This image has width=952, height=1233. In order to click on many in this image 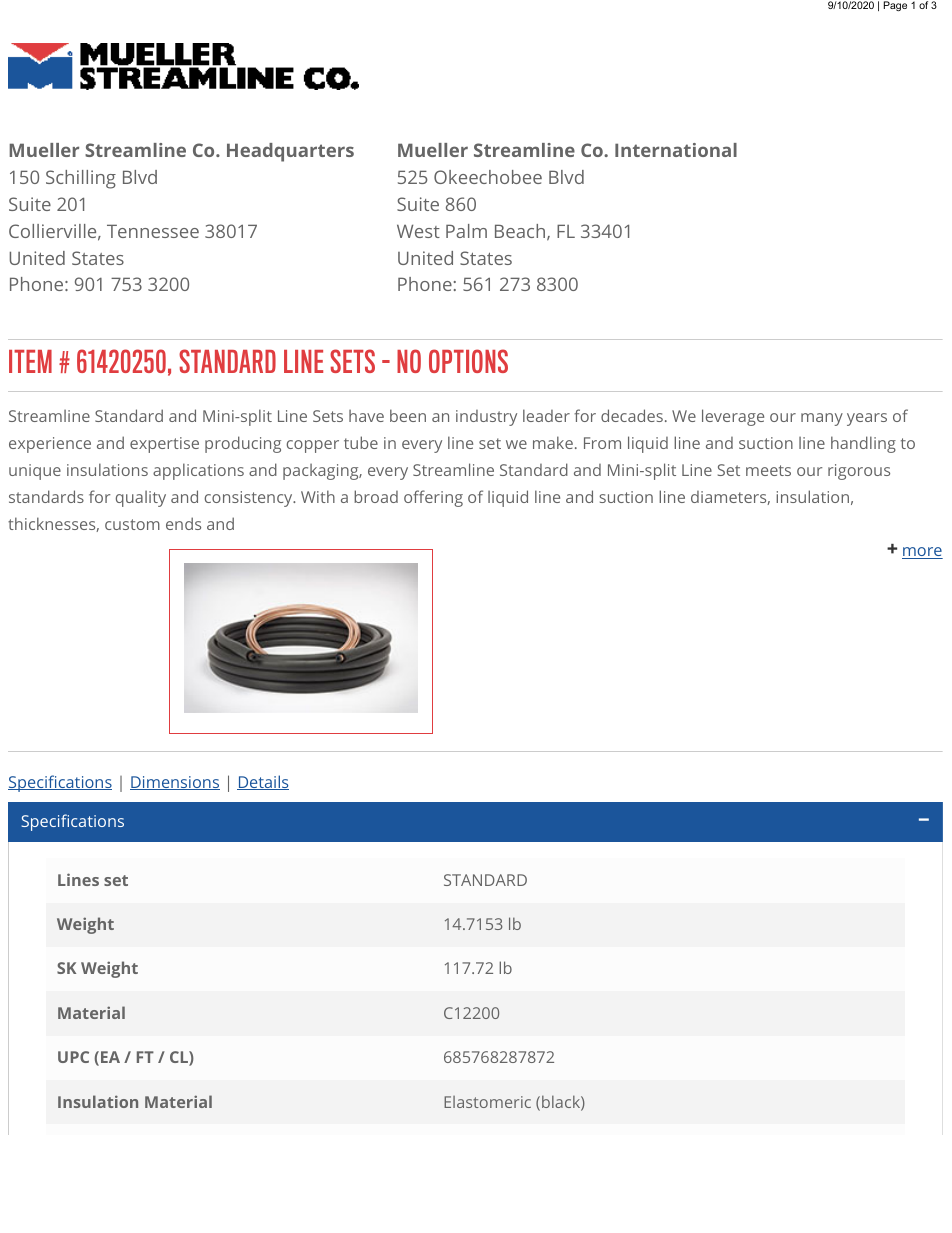, I will do `click(822, 419)`.
